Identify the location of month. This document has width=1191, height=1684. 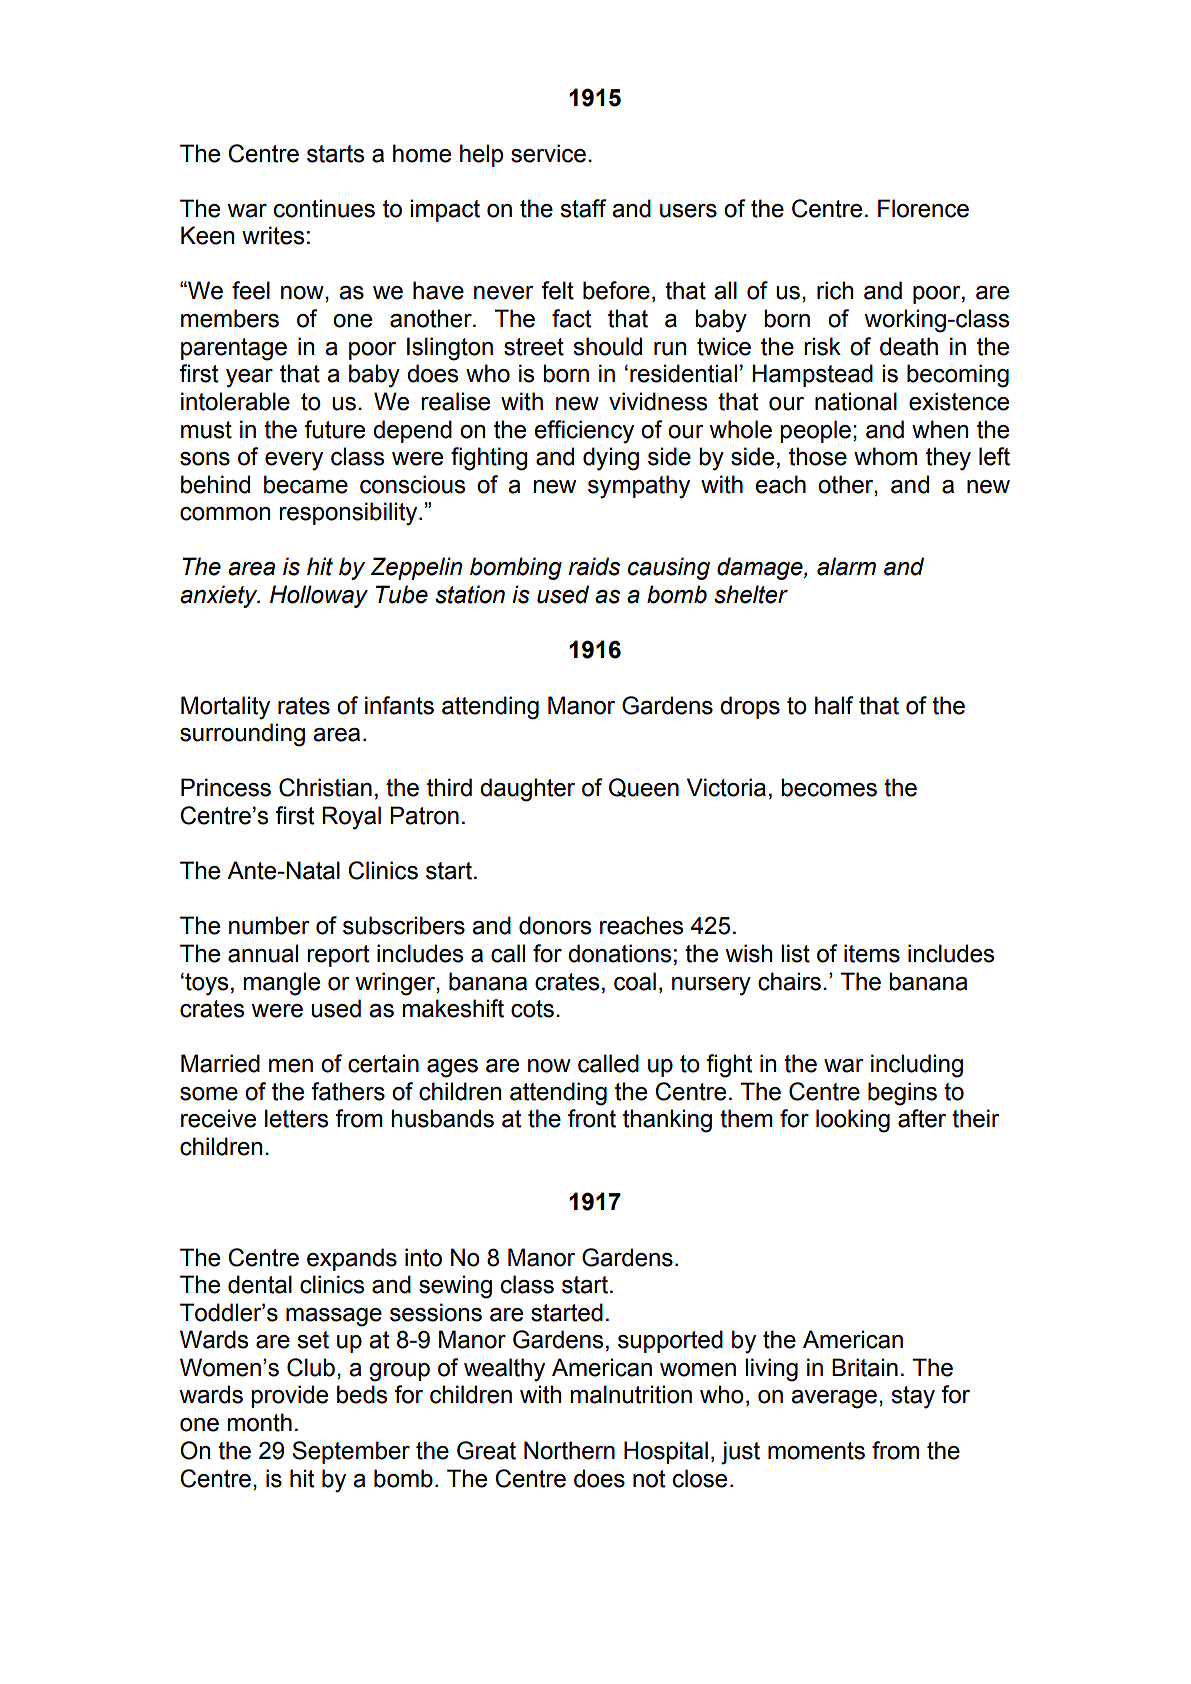
(259, 1422).
